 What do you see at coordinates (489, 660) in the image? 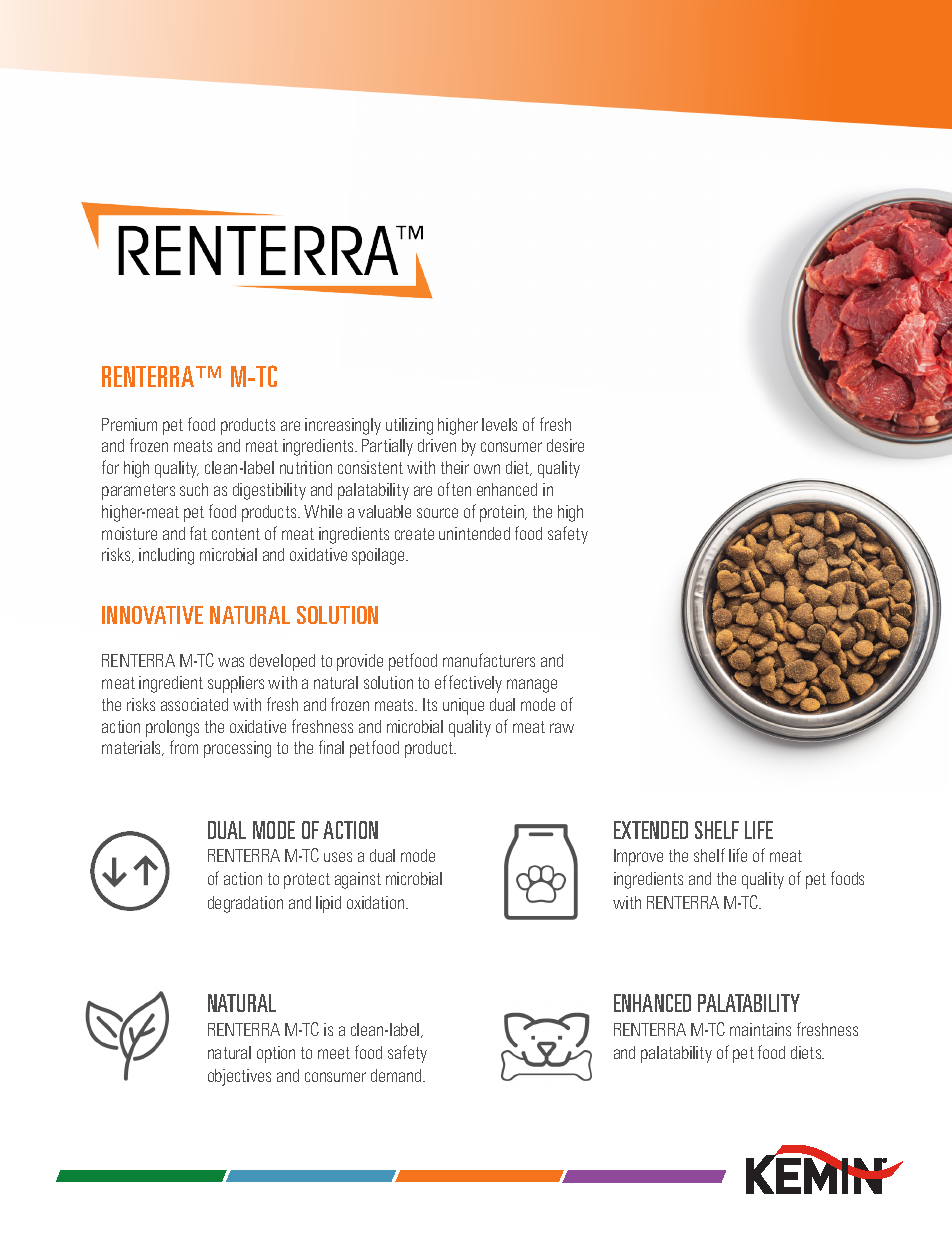
I see `manufacturers` at bounding box center [489, 660].
